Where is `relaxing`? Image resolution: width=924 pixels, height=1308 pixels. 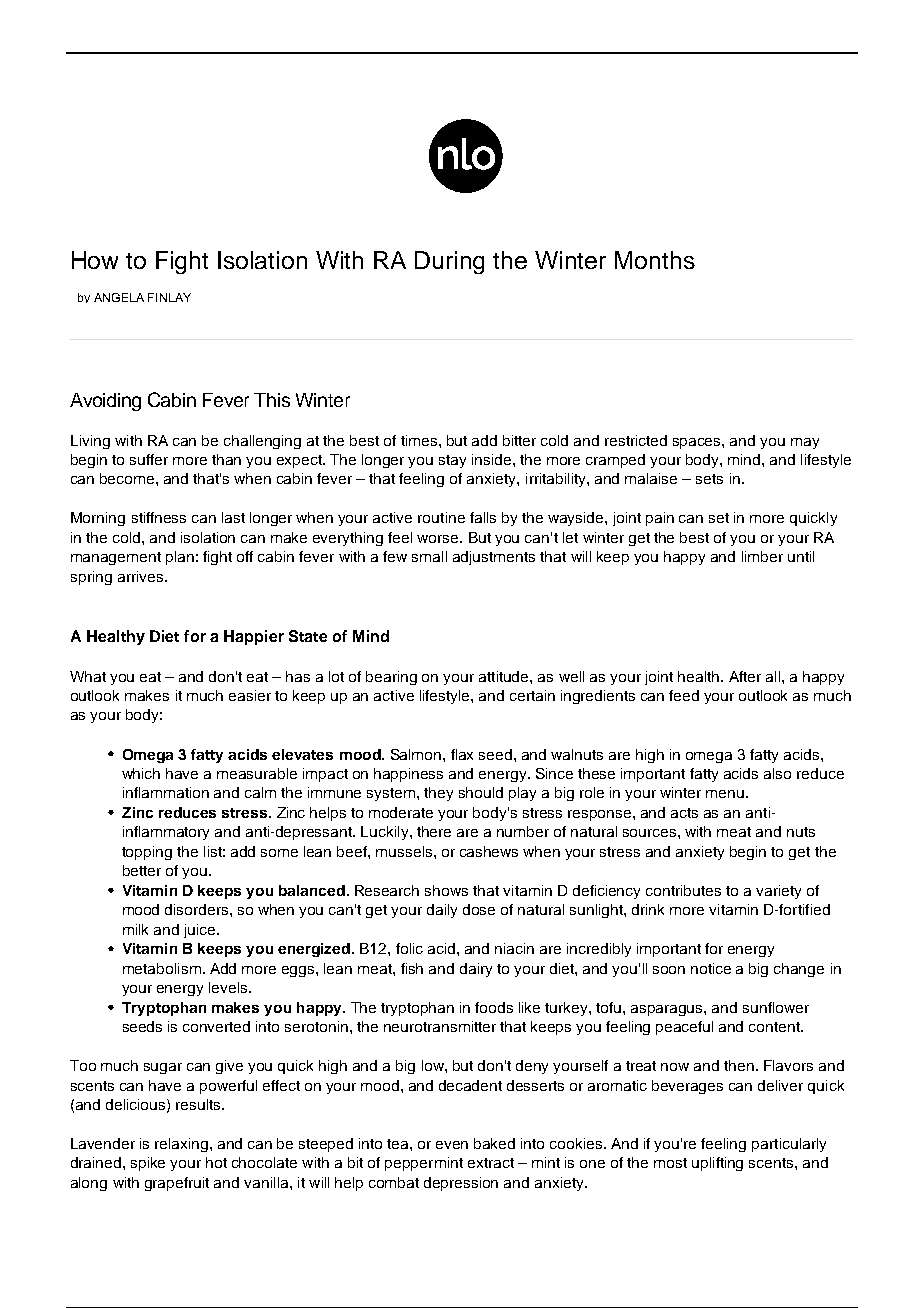 relaxing is located at coordinates (183, 1145).
